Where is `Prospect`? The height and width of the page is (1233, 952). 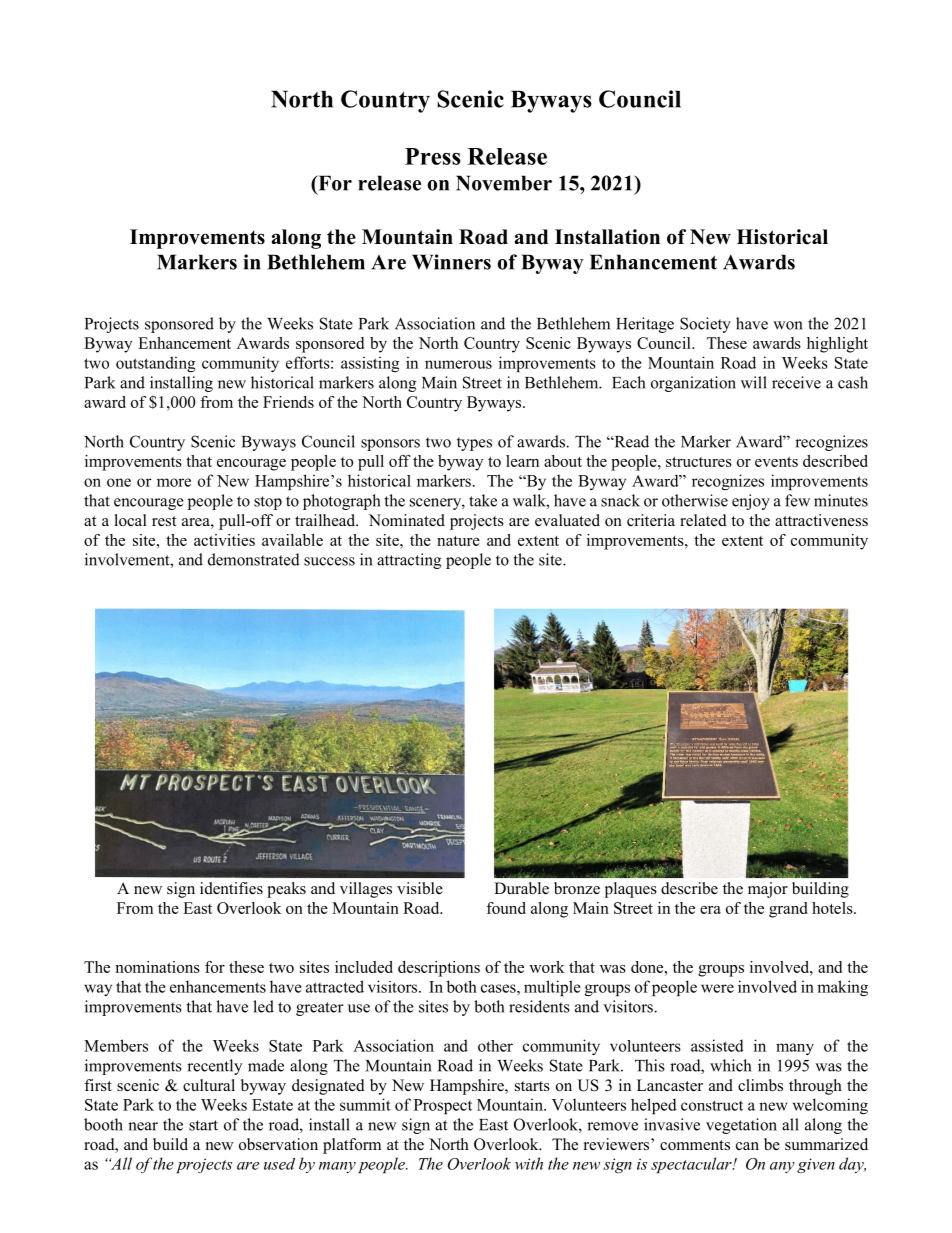 Prospect is located at coordinates (443, 1106).
